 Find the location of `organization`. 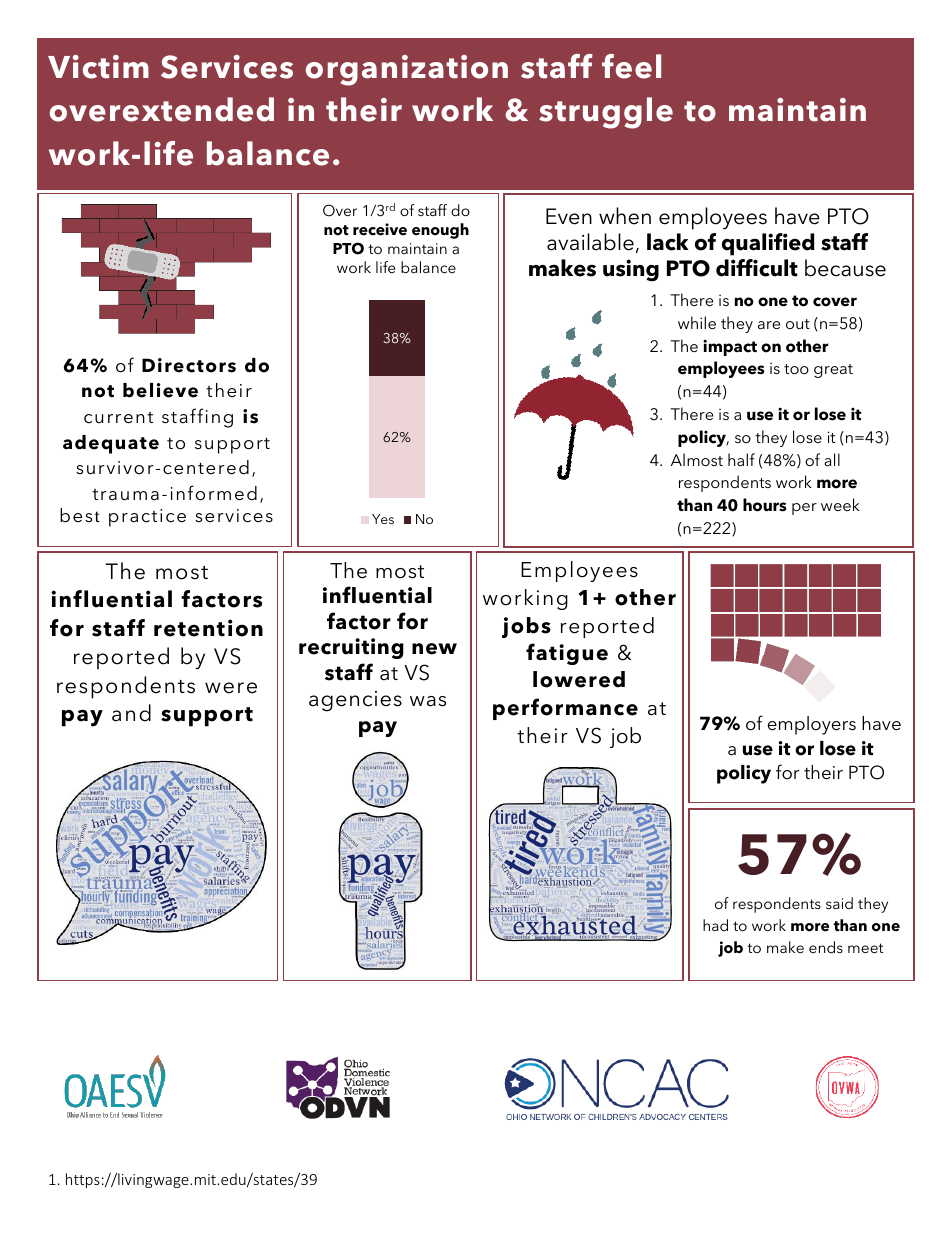

organization is located at coordinates (407, 70).
